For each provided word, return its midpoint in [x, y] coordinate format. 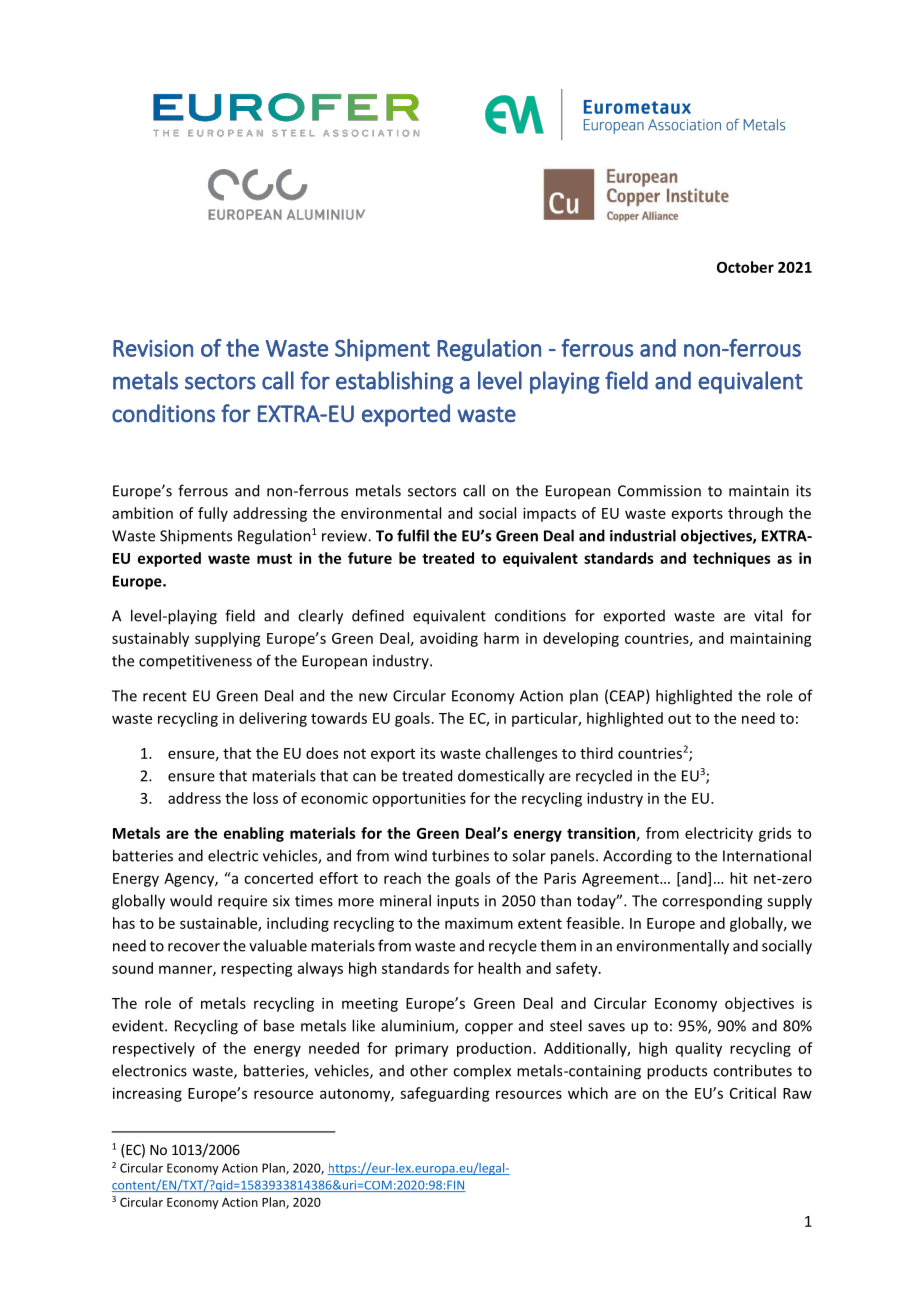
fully [213, 514]
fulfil [413, 535]
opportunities [419, 799]
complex [482, 1072]
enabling [254, 834]
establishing [394, 382]
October [745, 267]
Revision [153, 348]
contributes [752, 1070]
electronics [149, 1070]
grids [775, 834]
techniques [732, 559]
